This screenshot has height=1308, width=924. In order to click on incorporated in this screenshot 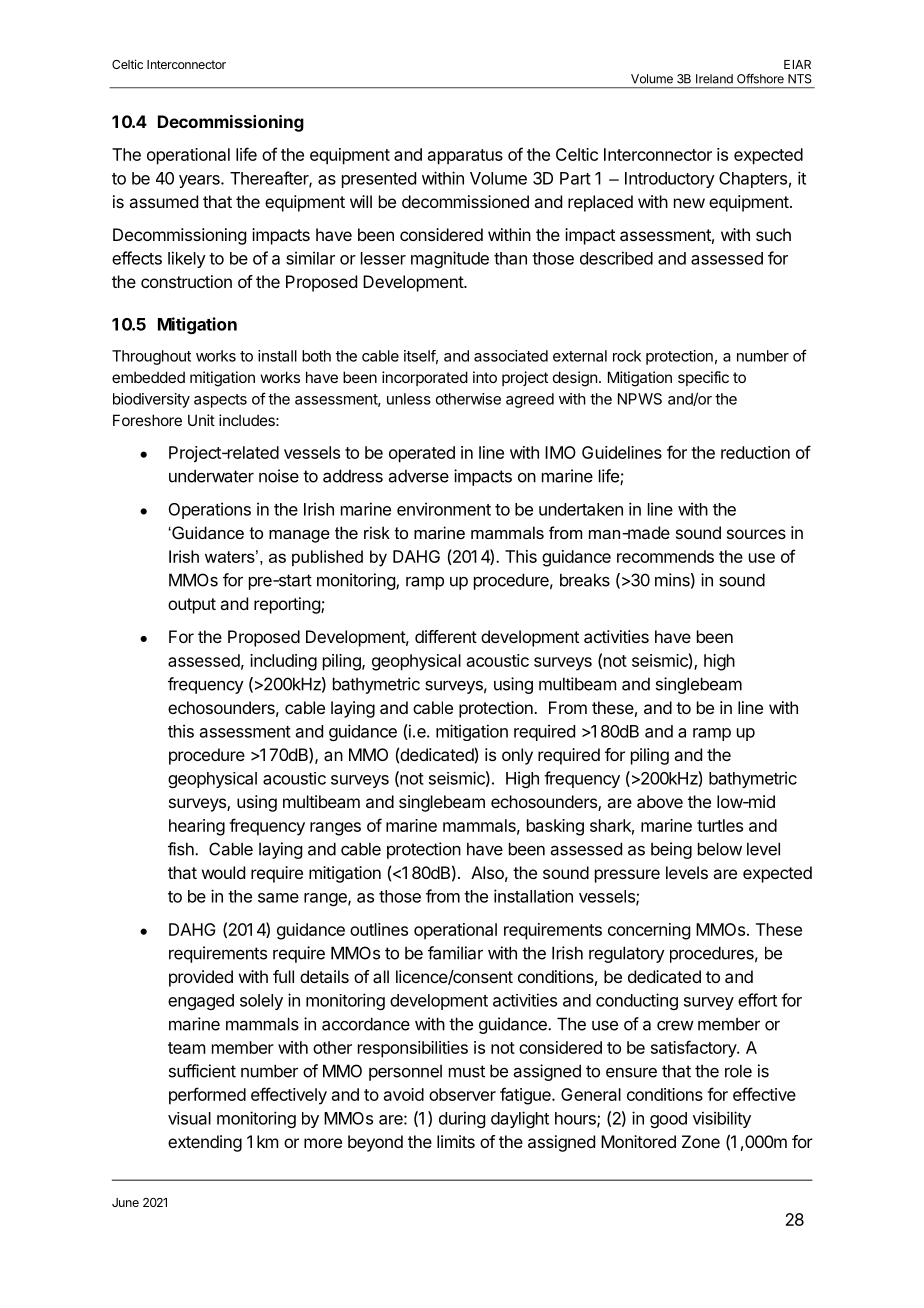, I will do `click(425, 378)`.
